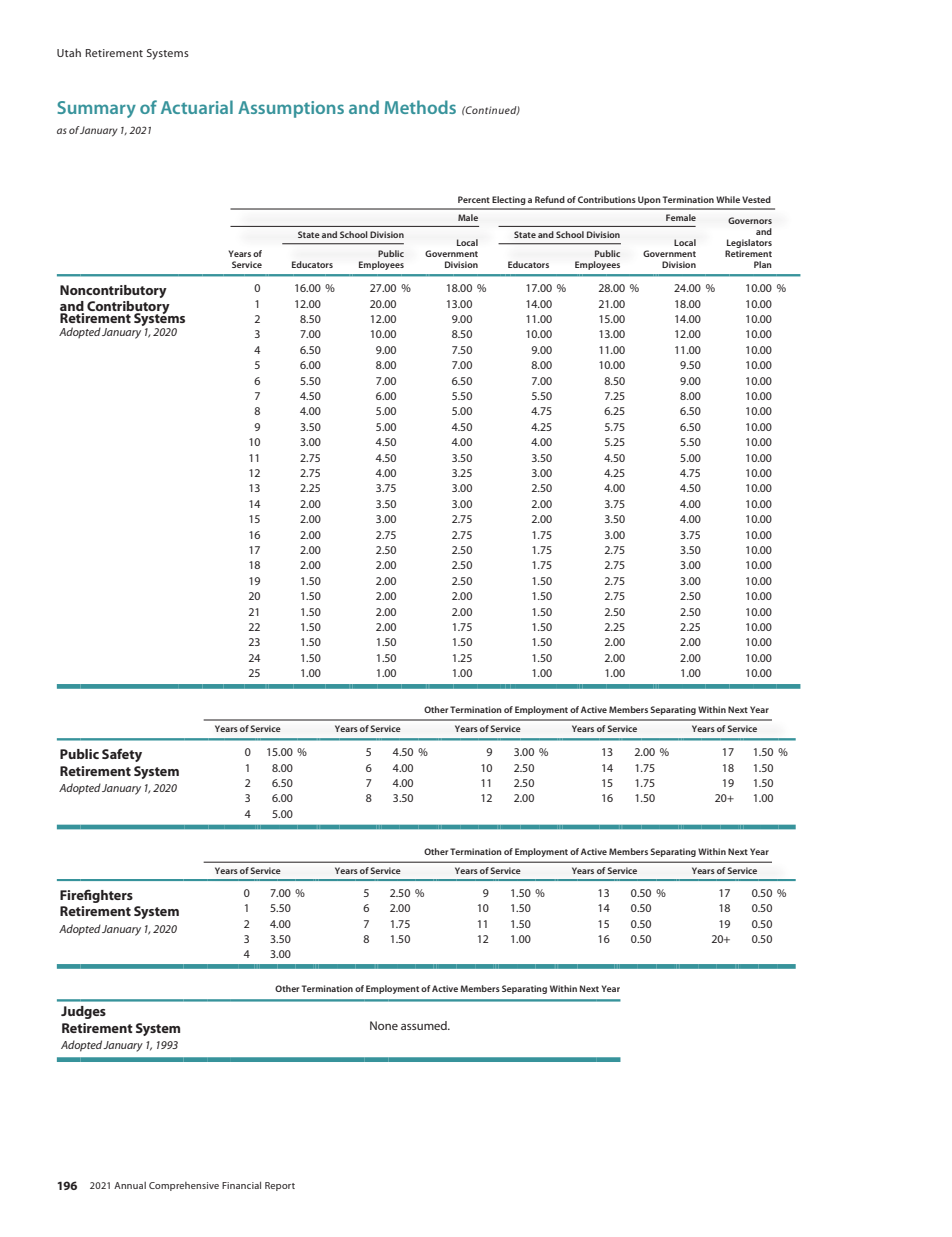 The width and height of the screenshot is (952, 1237). Describe the element at coordinates (728, 199) in the screenshot. I see `While` at that location.
